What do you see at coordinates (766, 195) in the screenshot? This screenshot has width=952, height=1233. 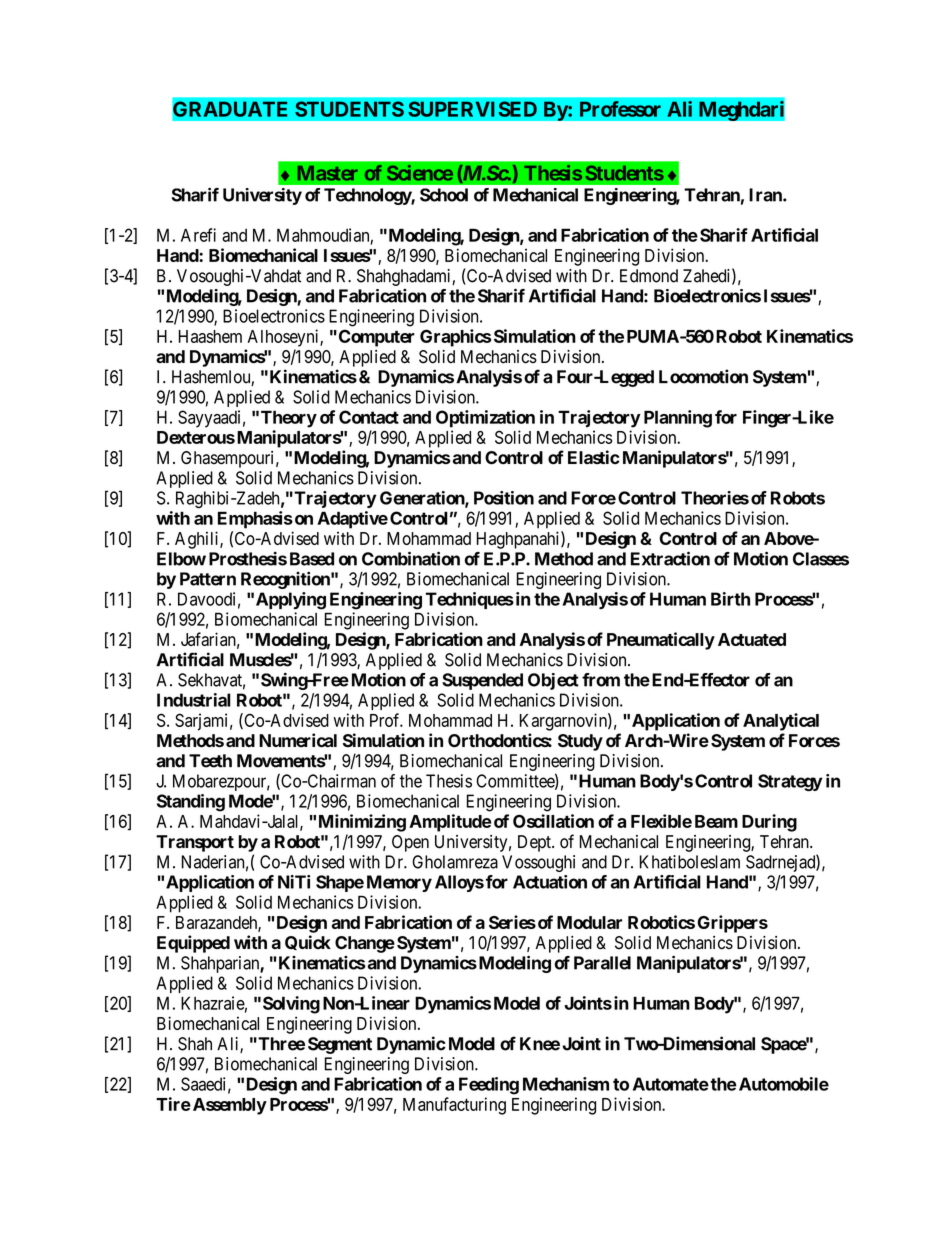 I see `Iran` at bounding box center [766, 195].
